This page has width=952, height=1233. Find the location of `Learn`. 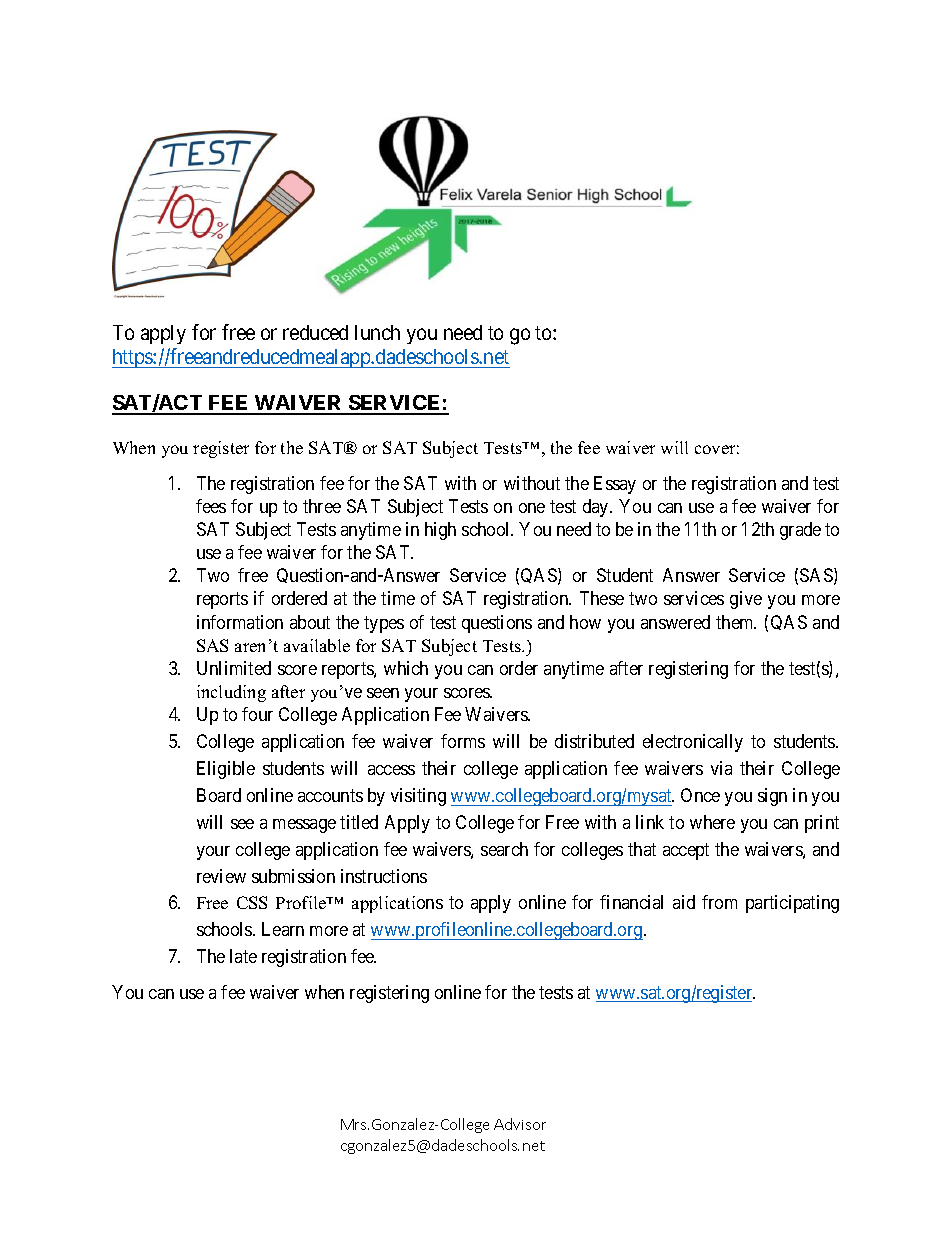

Learn is located at coordinates (283, 929).
